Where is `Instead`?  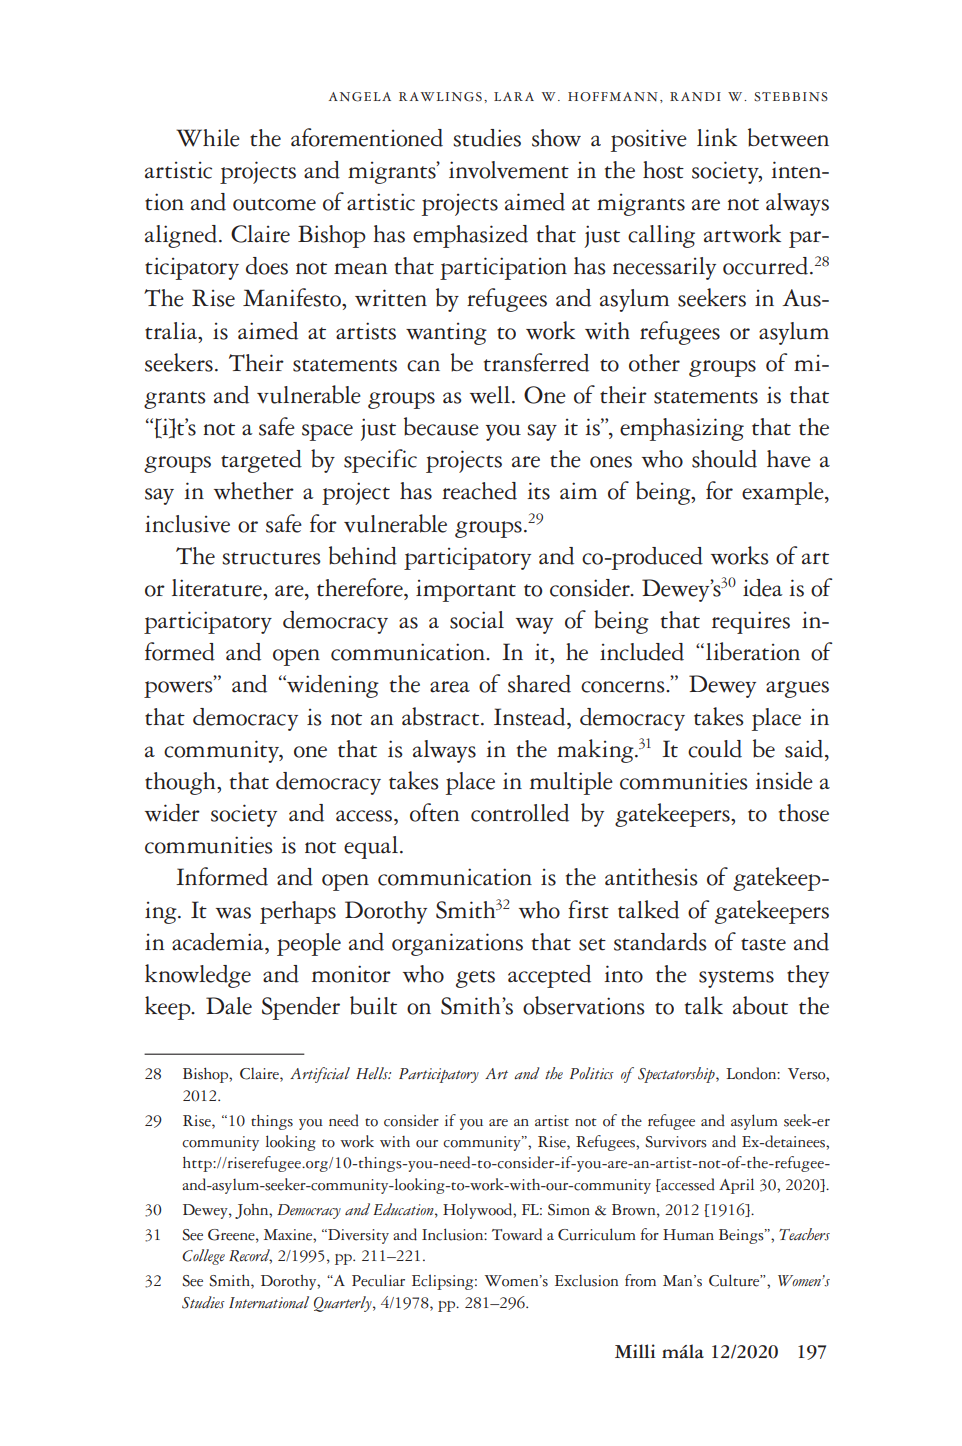
Instead is located at coordinates (531, 717).
